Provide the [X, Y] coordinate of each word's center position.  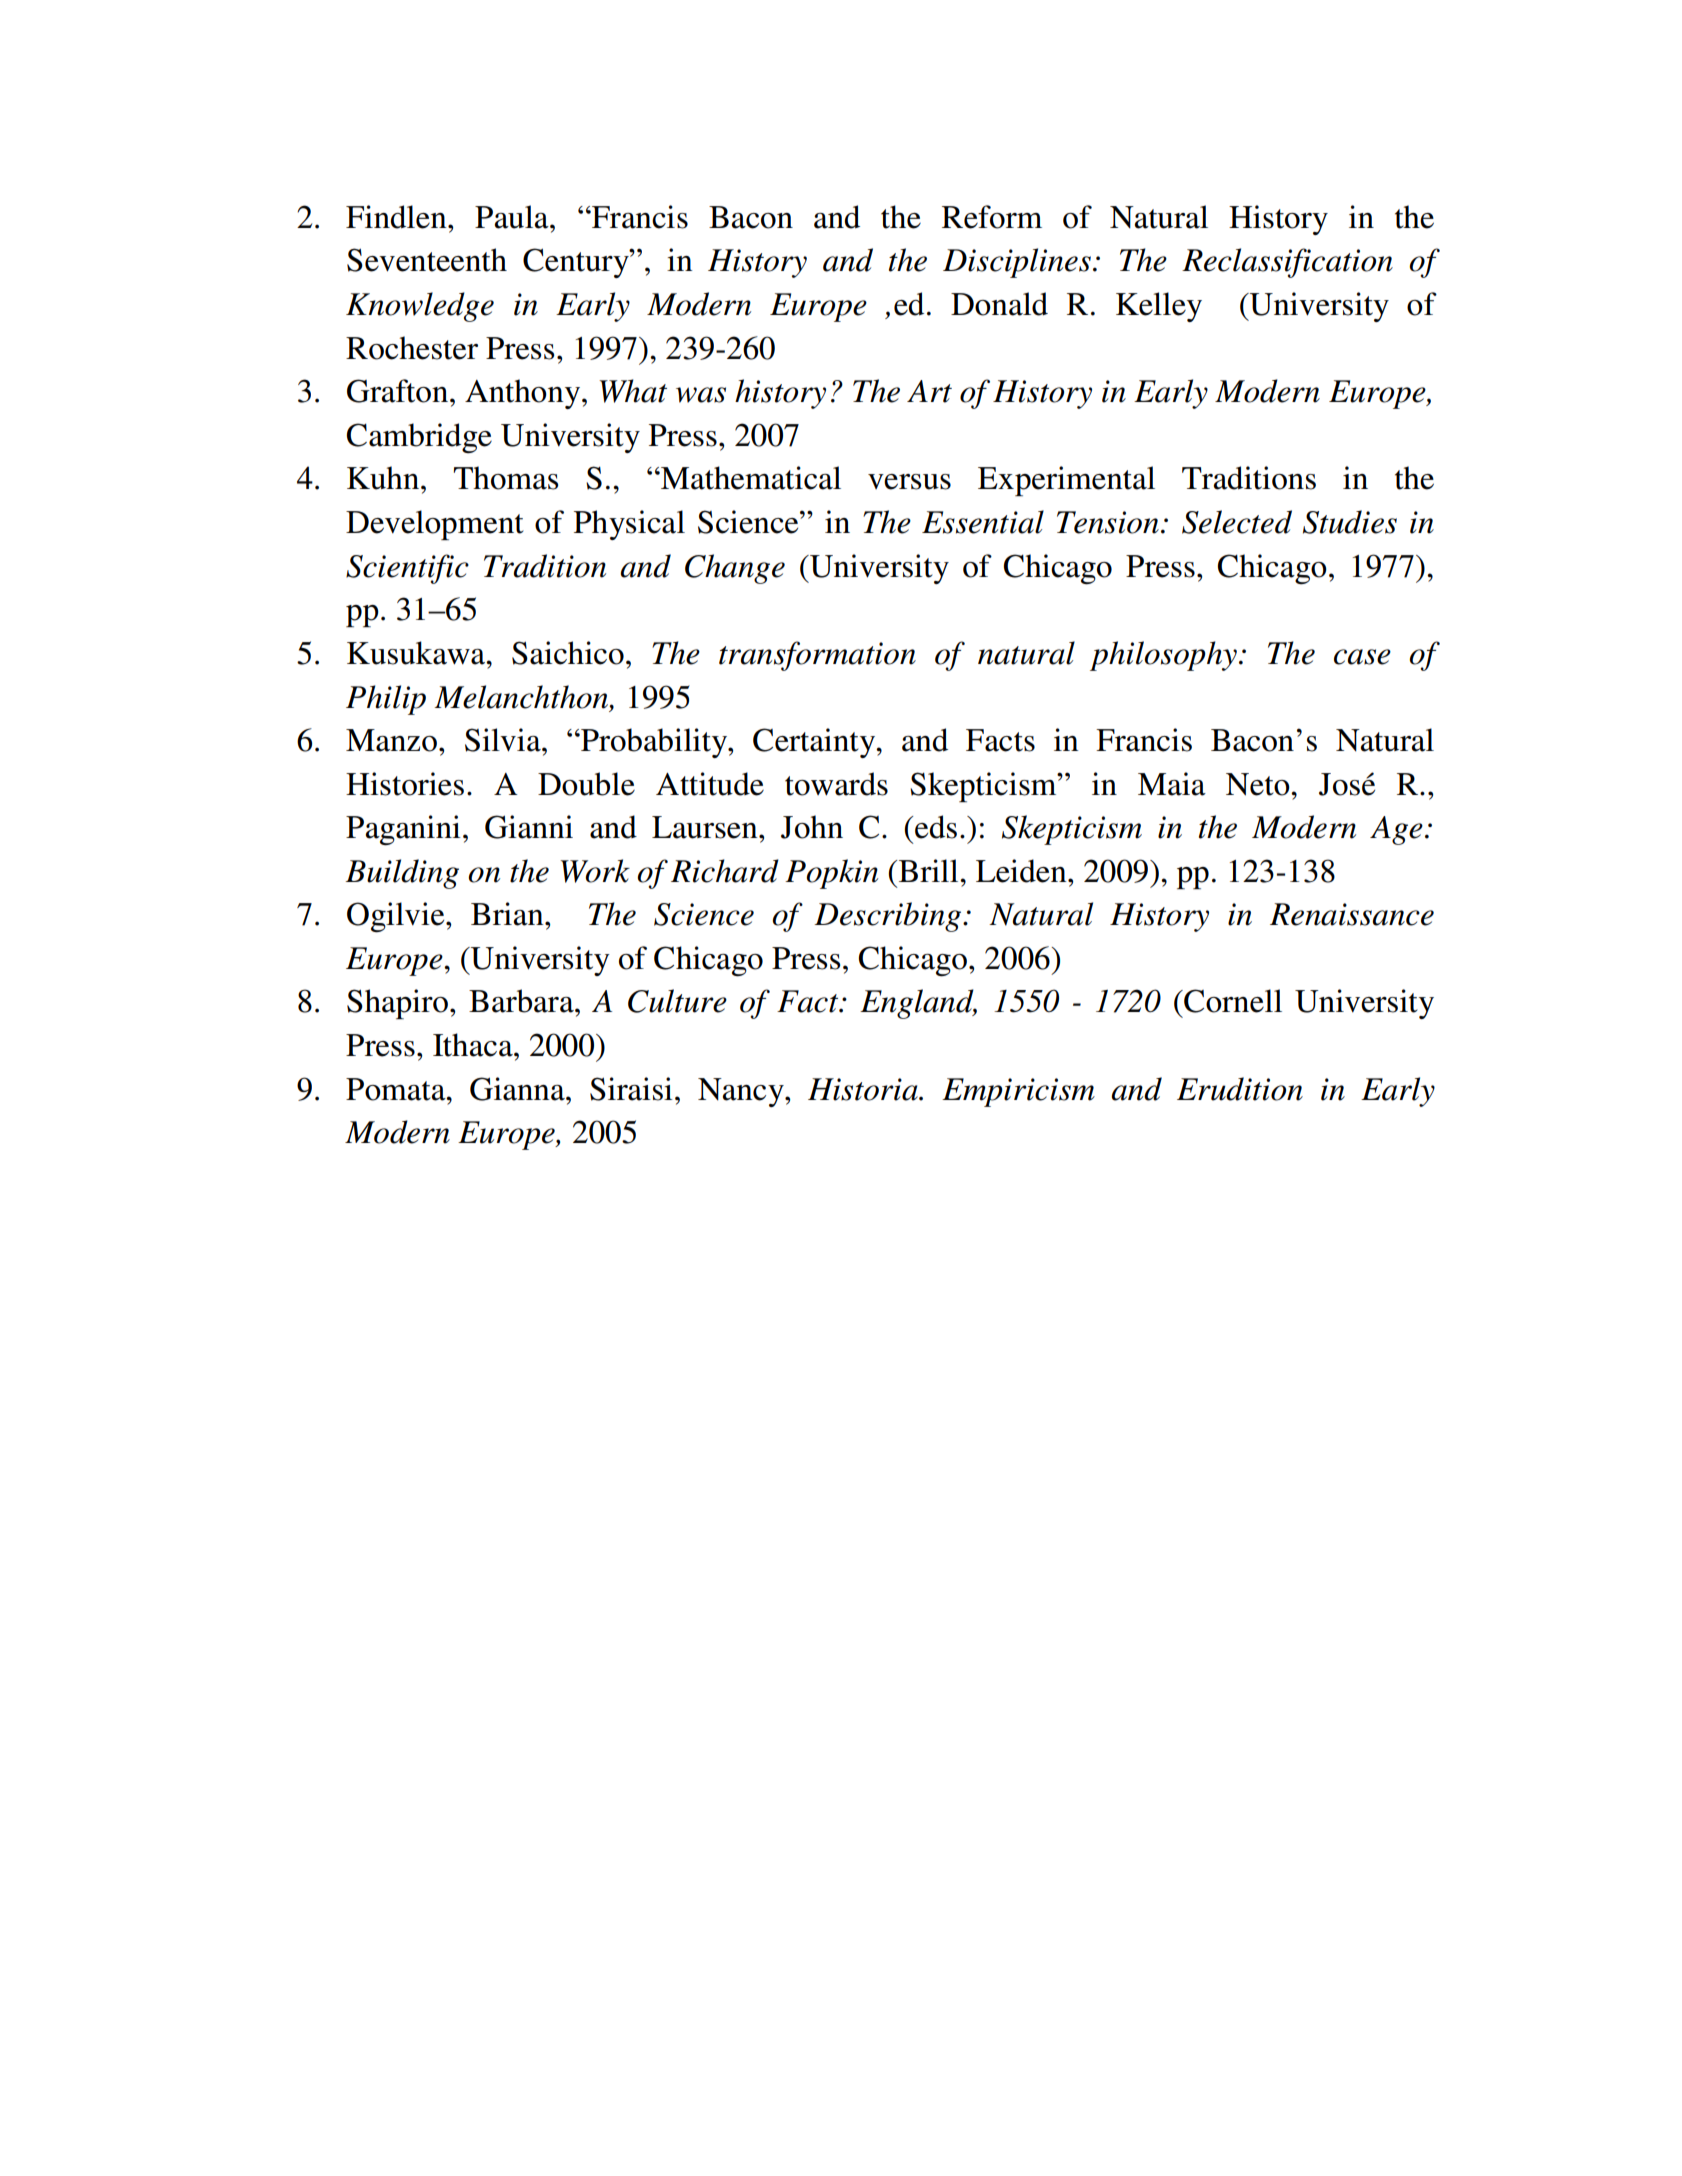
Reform [992, 217]
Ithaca [474, 1045]
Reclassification [1287, 263]
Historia [864, 1089]
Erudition [1240, 1089]
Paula [513, 217]
